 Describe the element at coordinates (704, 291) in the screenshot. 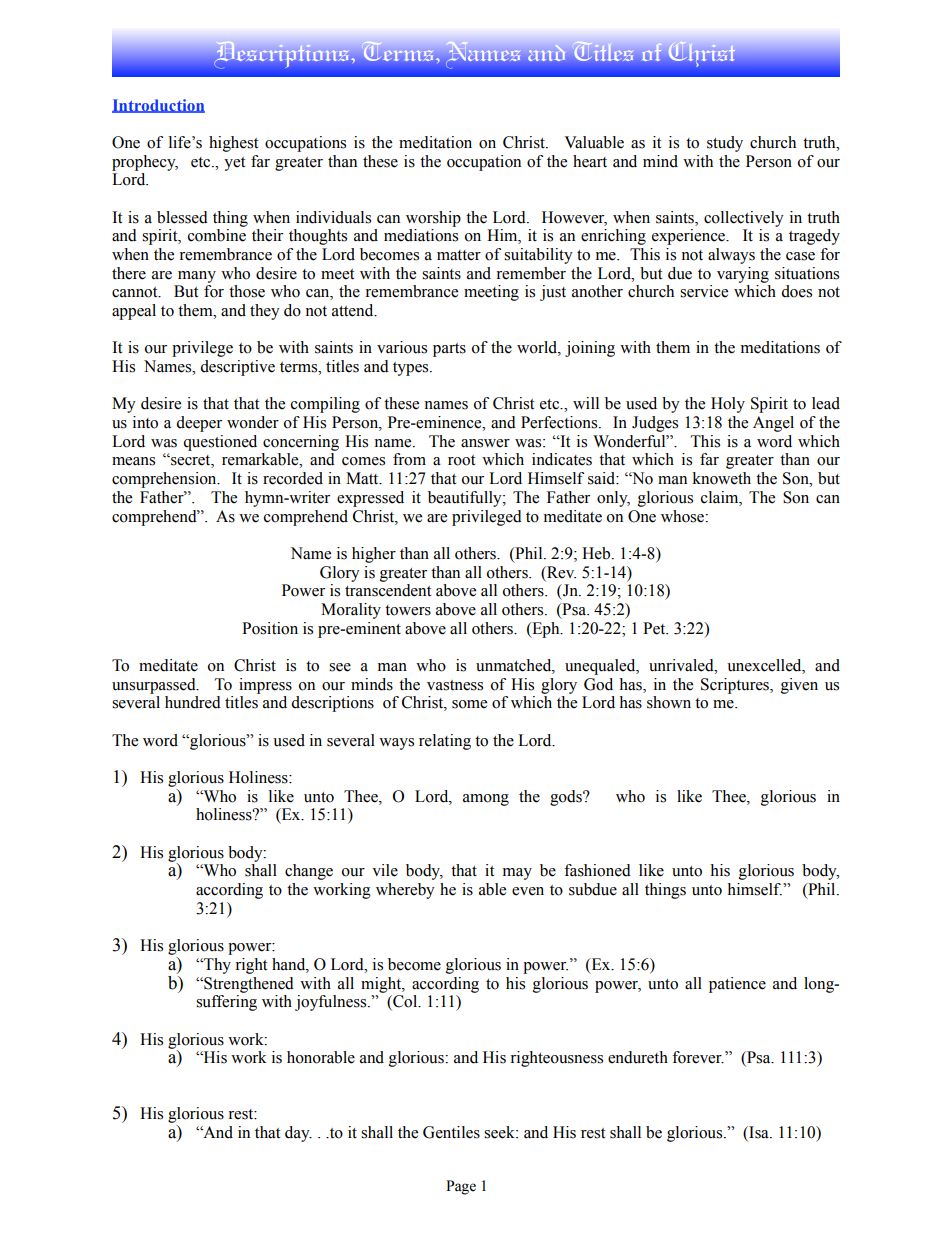

I see `service` at that location.
